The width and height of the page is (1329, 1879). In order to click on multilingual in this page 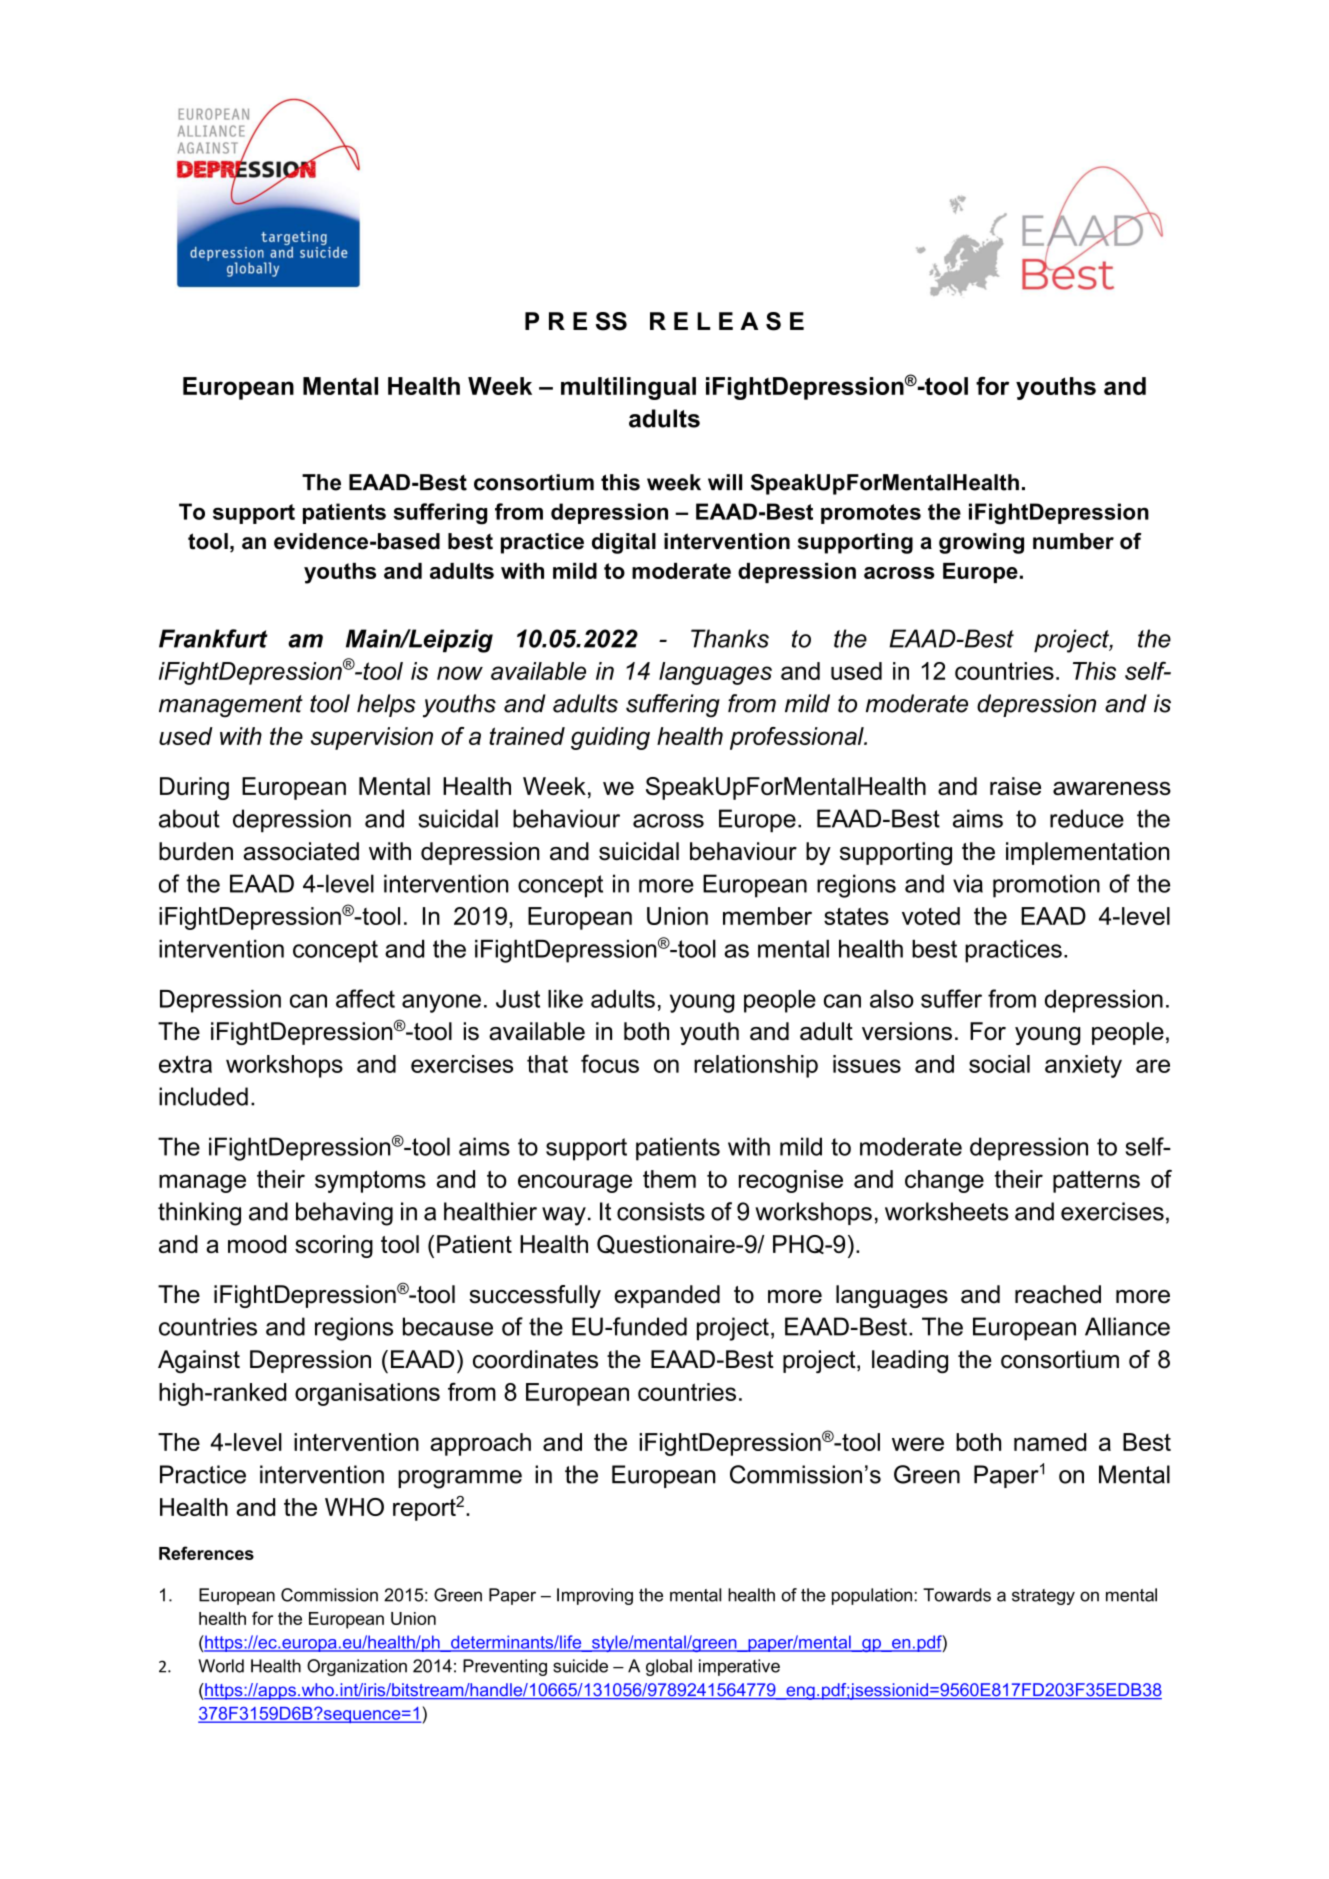, I will do `click(628, 388)`.
